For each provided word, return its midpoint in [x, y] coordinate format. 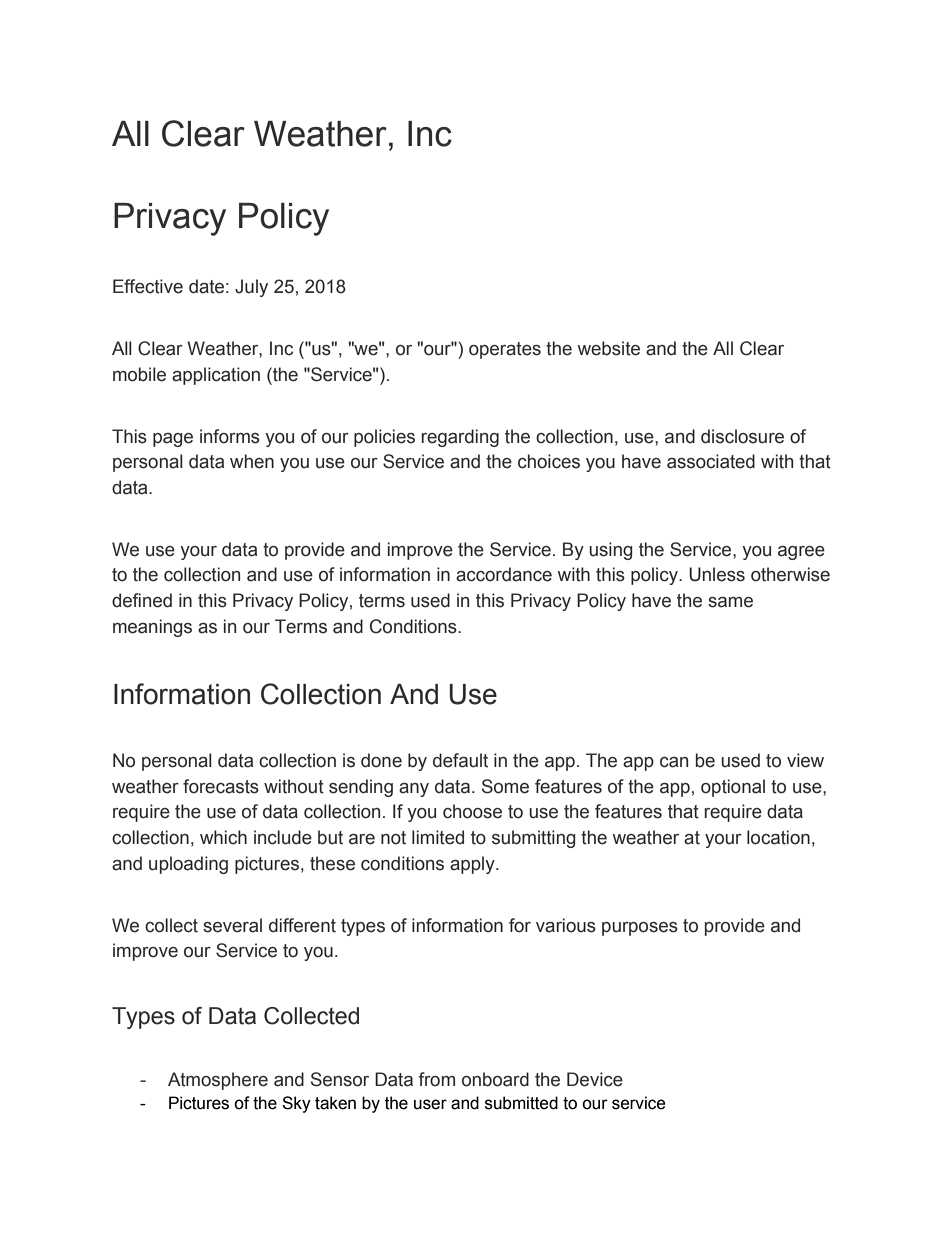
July [251, 288]
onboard [495, 1079]
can [674, 762]
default [460, 760]
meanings [152, 628]
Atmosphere [218, 1081]
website [609, 348]
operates [505, 350]
